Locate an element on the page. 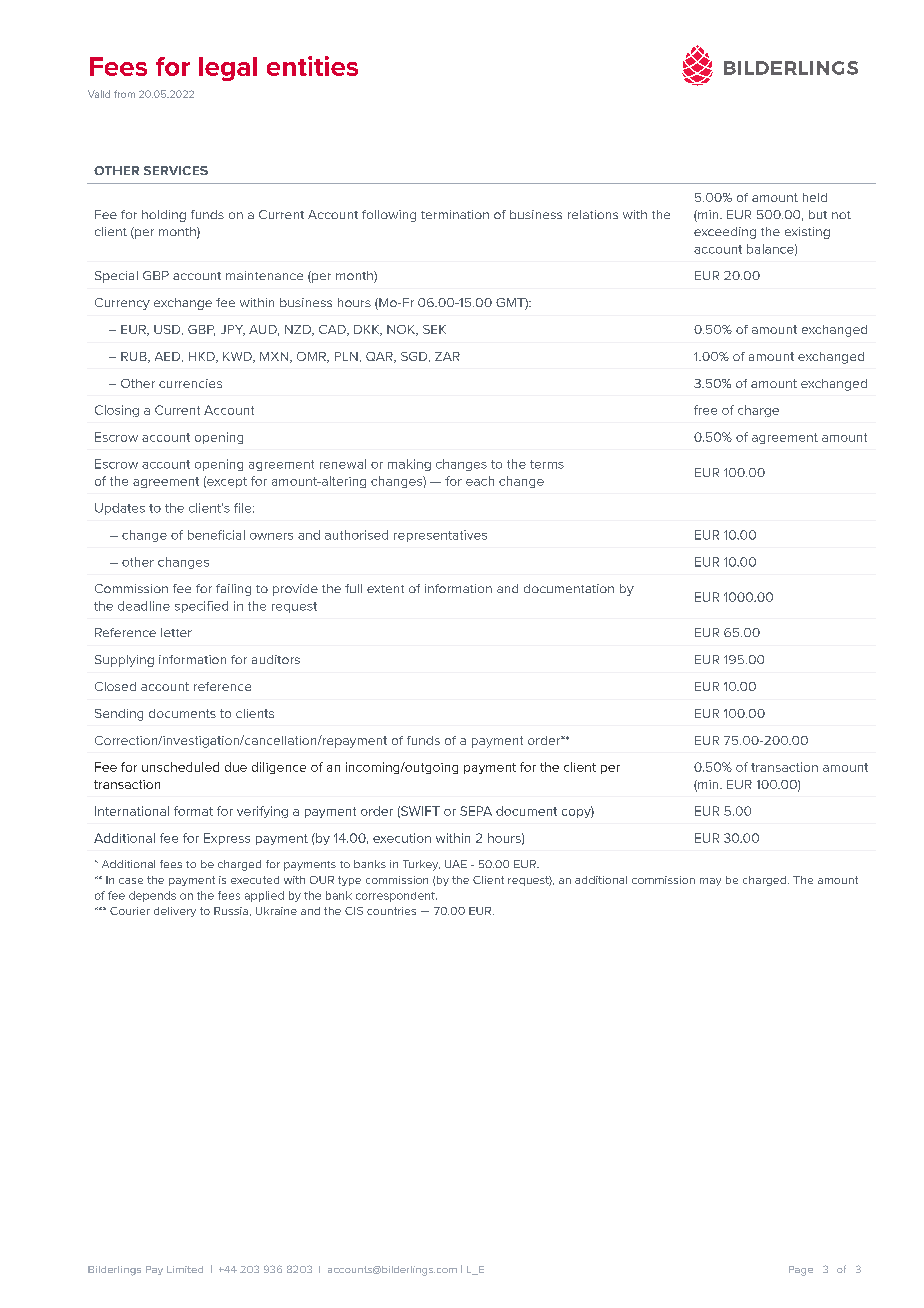 This image has width=924, height=1308. terms is located at coordinates (547, 464).
